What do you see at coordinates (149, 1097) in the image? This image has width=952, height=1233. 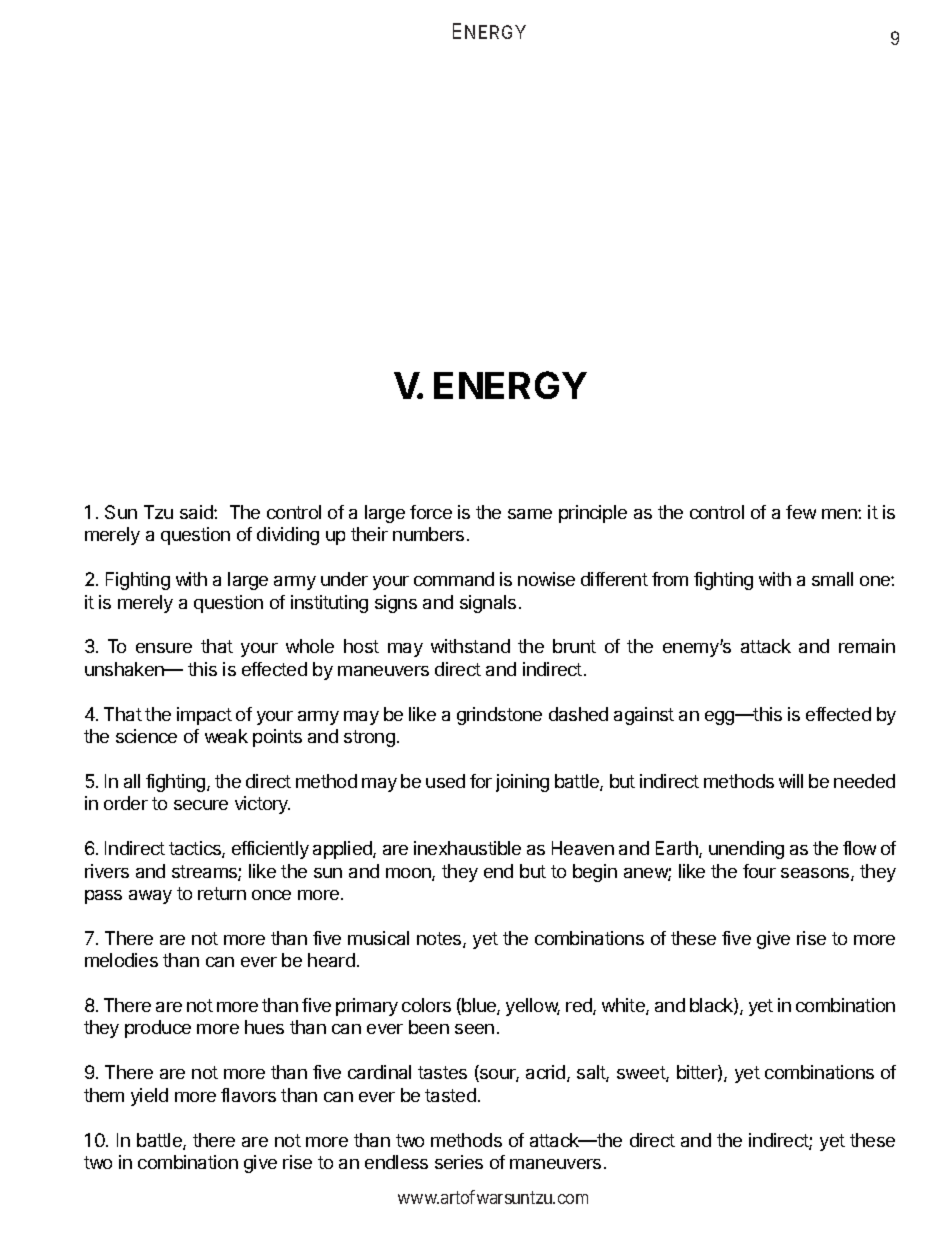 I see `yield` at bounding box center [149, 1097].
